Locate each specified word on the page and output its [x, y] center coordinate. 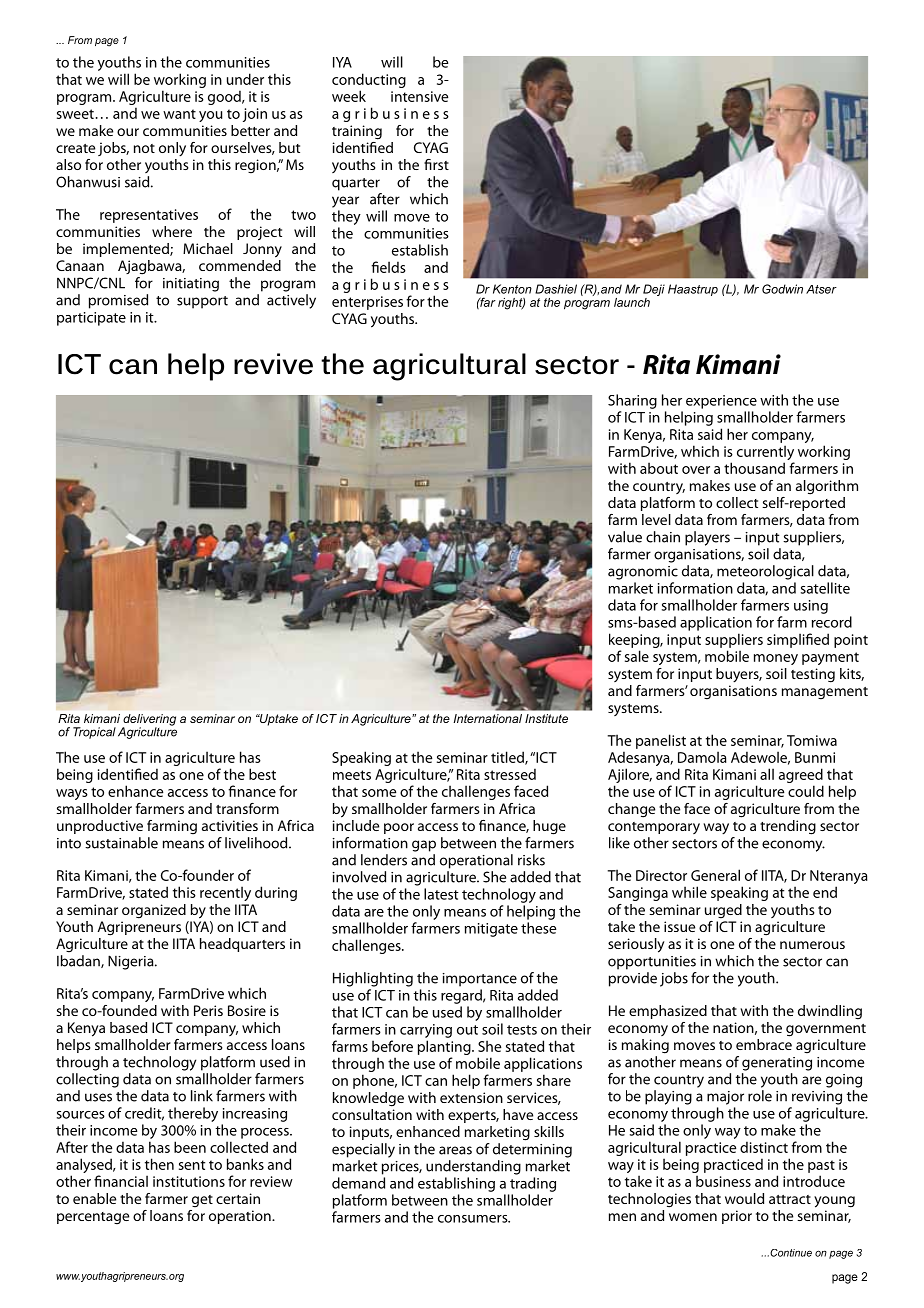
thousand [754, 468]
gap [424, 846]
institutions [189, 1181]
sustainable [121, 843]
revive [273, 364]
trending [788, 827]
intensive [419, 96]
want [179, 114]
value [625, 537]
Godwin [782, 289]
